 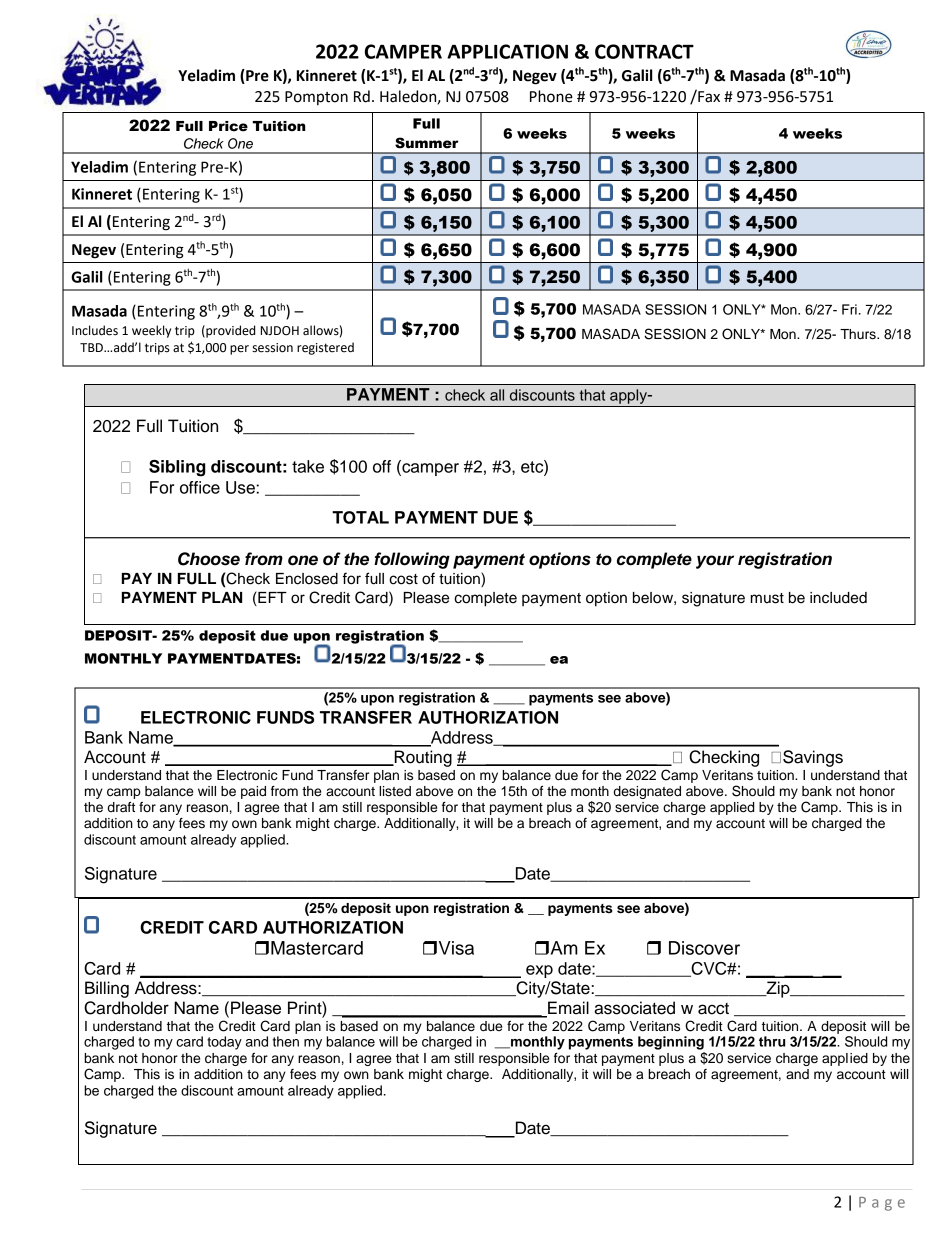 I want to click on exp, so click(x=539, y=971).
